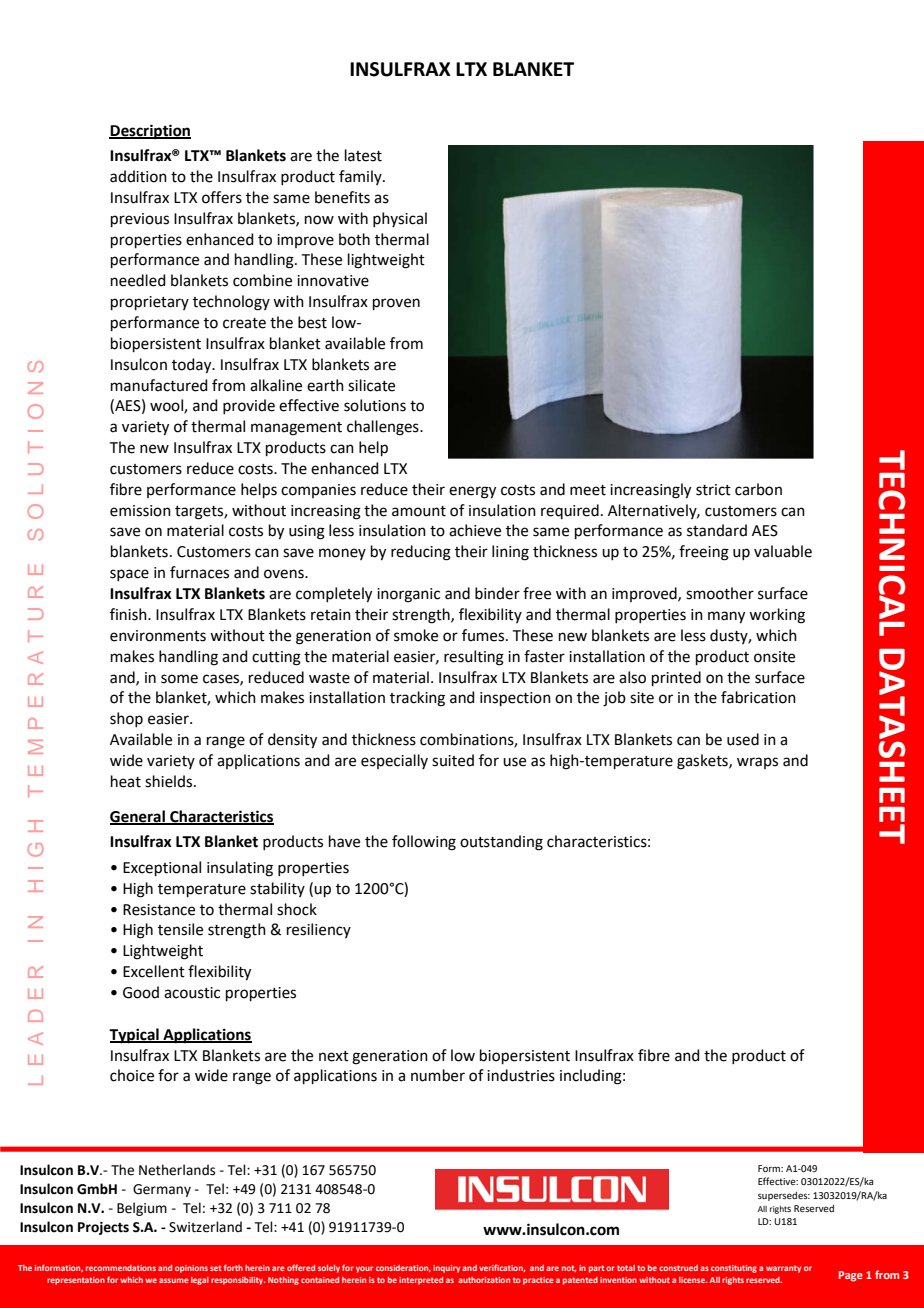  Describe the element at coordinates (784, 1196) in the document. I see `supersedes` at that location.
